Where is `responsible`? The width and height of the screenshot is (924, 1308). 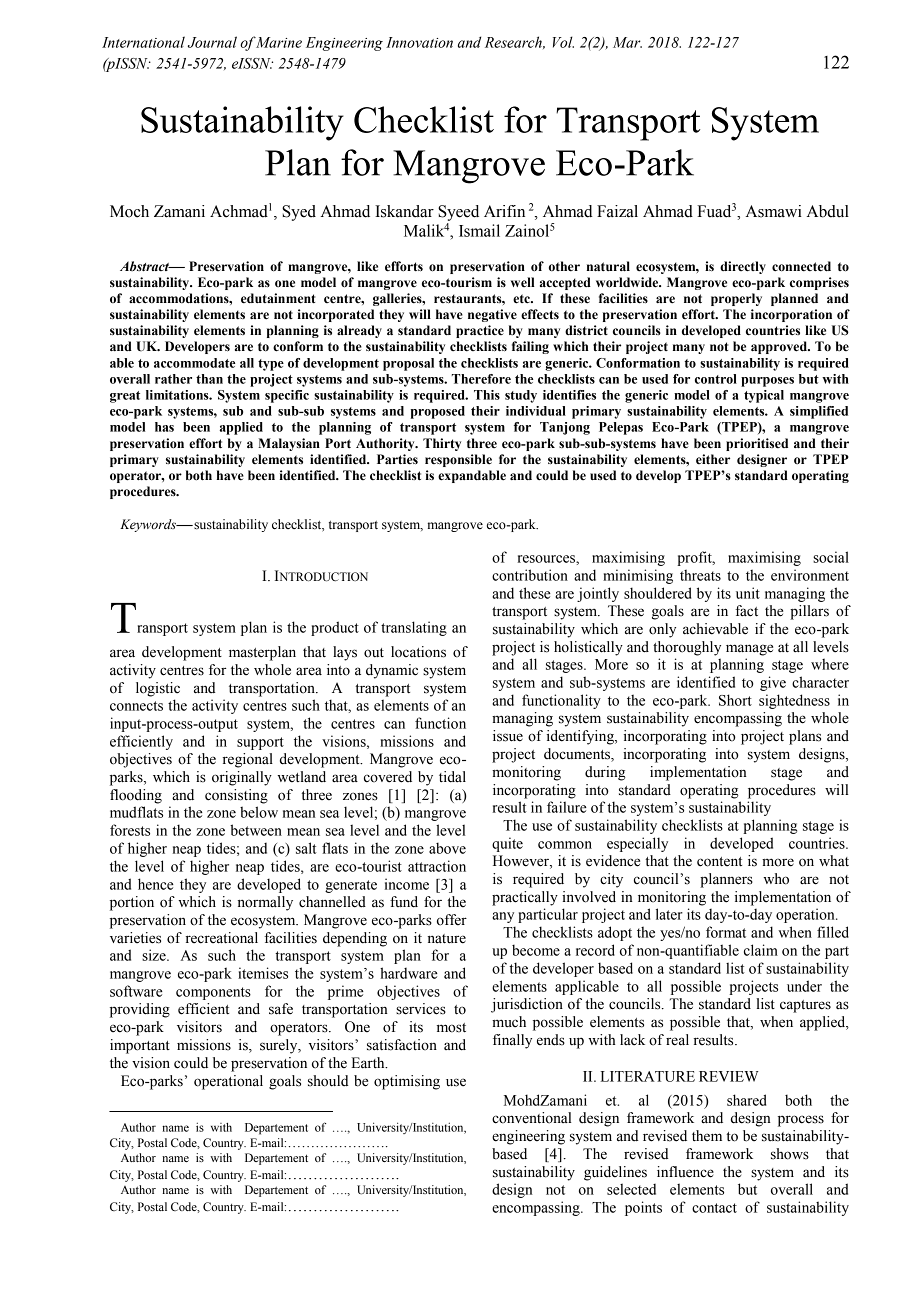 responsible is located at coordinates (458, 460).
